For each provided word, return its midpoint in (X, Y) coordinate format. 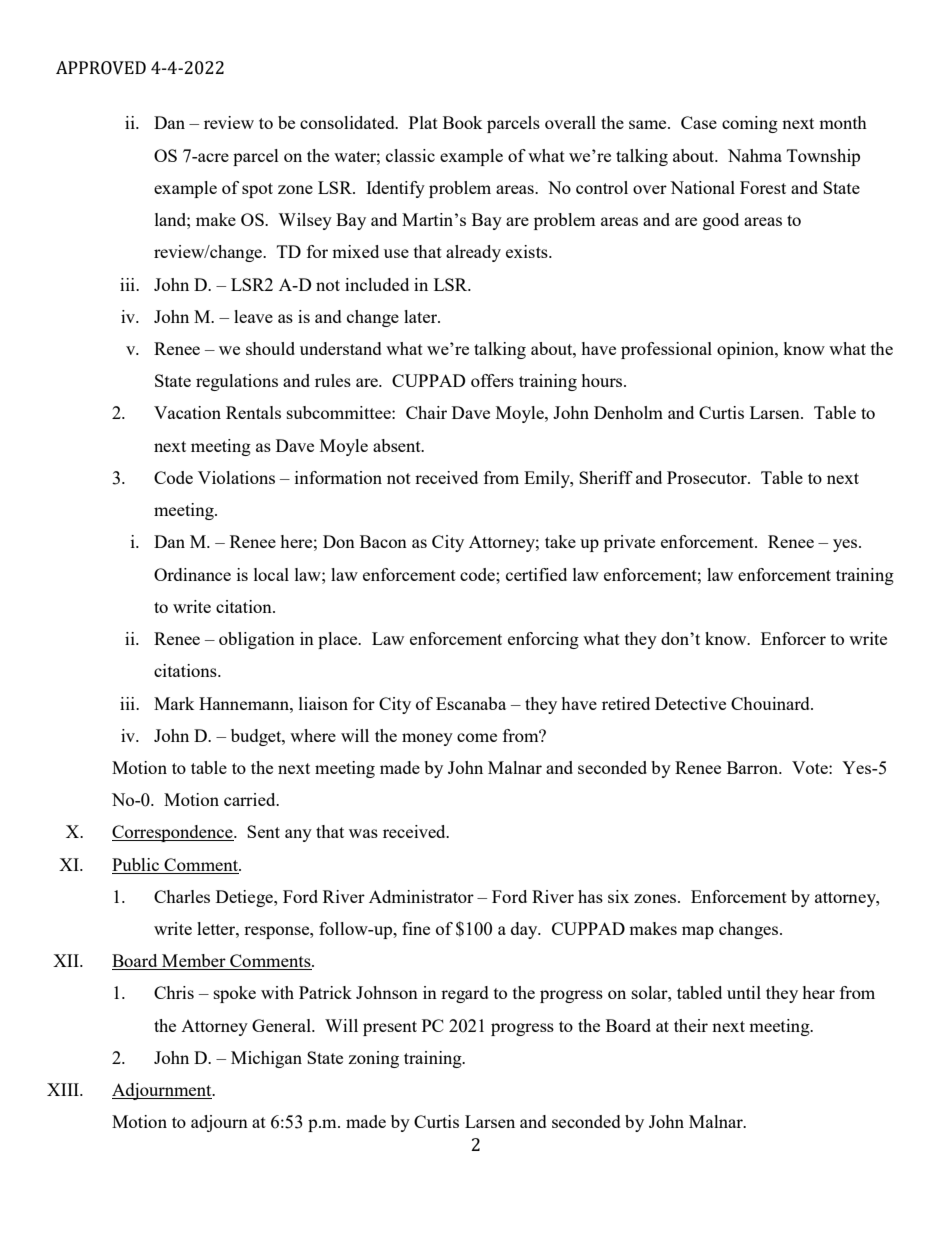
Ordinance (192, 574)
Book (462, 122)
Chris (174, 992)
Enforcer (793, 638)
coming (750, 124)
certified (536, 574)
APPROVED (101, 68)
